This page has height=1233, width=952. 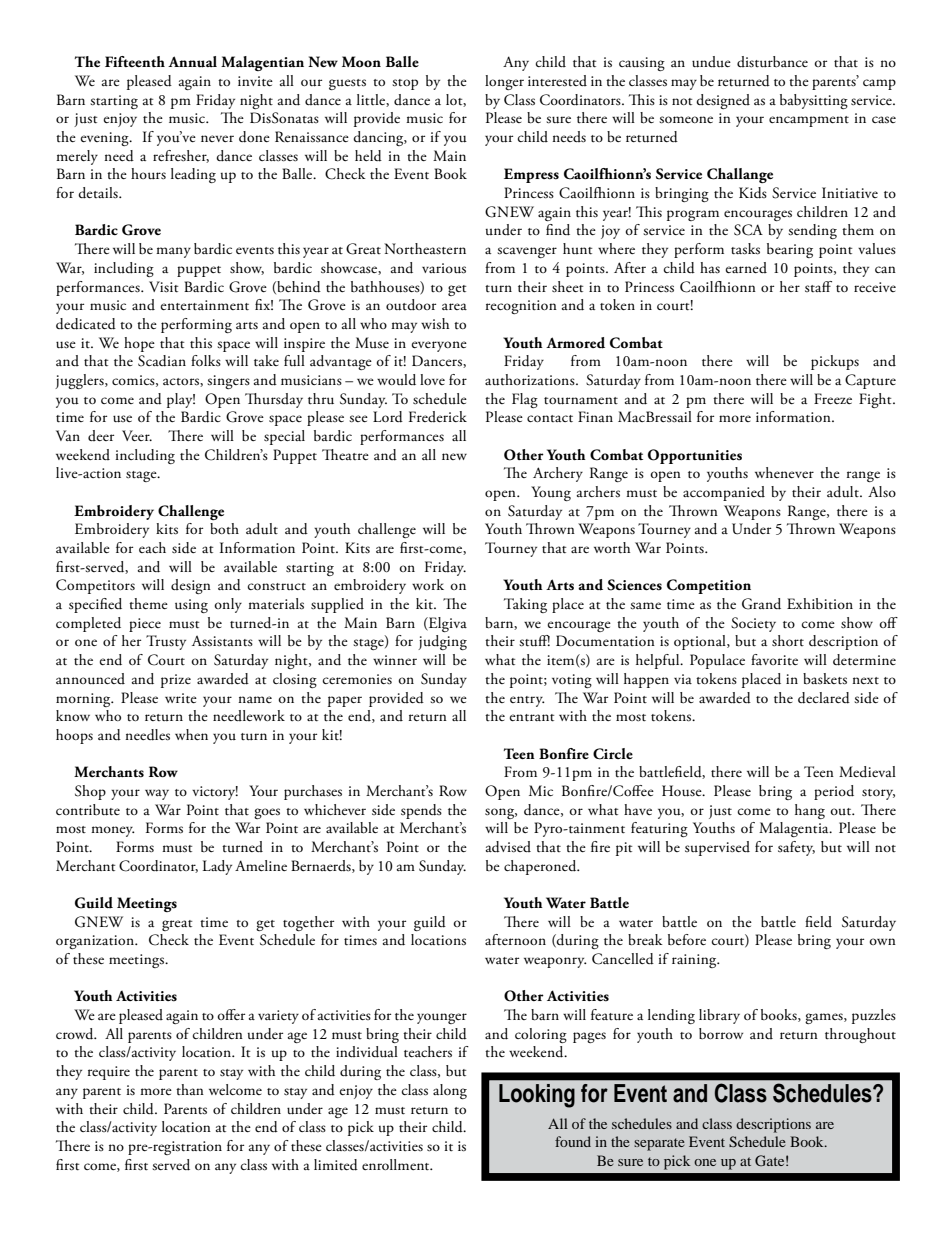 I want to click on separate, so click(x=659, y=1144).
